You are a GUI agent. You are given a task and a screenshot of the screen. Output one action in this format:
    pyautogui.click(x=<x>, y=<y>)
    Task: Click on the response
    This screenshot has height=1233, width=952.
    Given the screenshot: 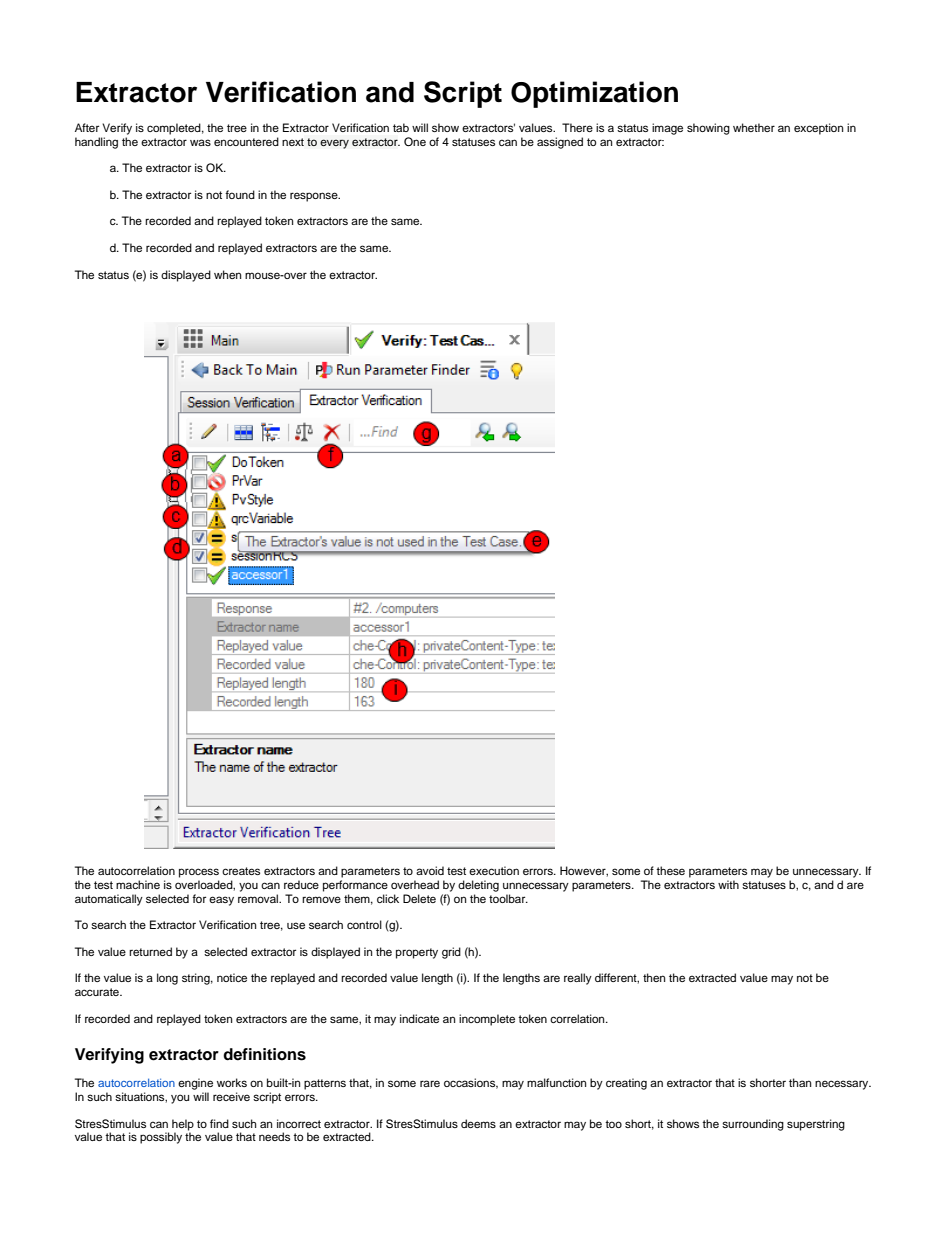 What is the action you would take?
    pyautogui.click(x=315, y=197)
